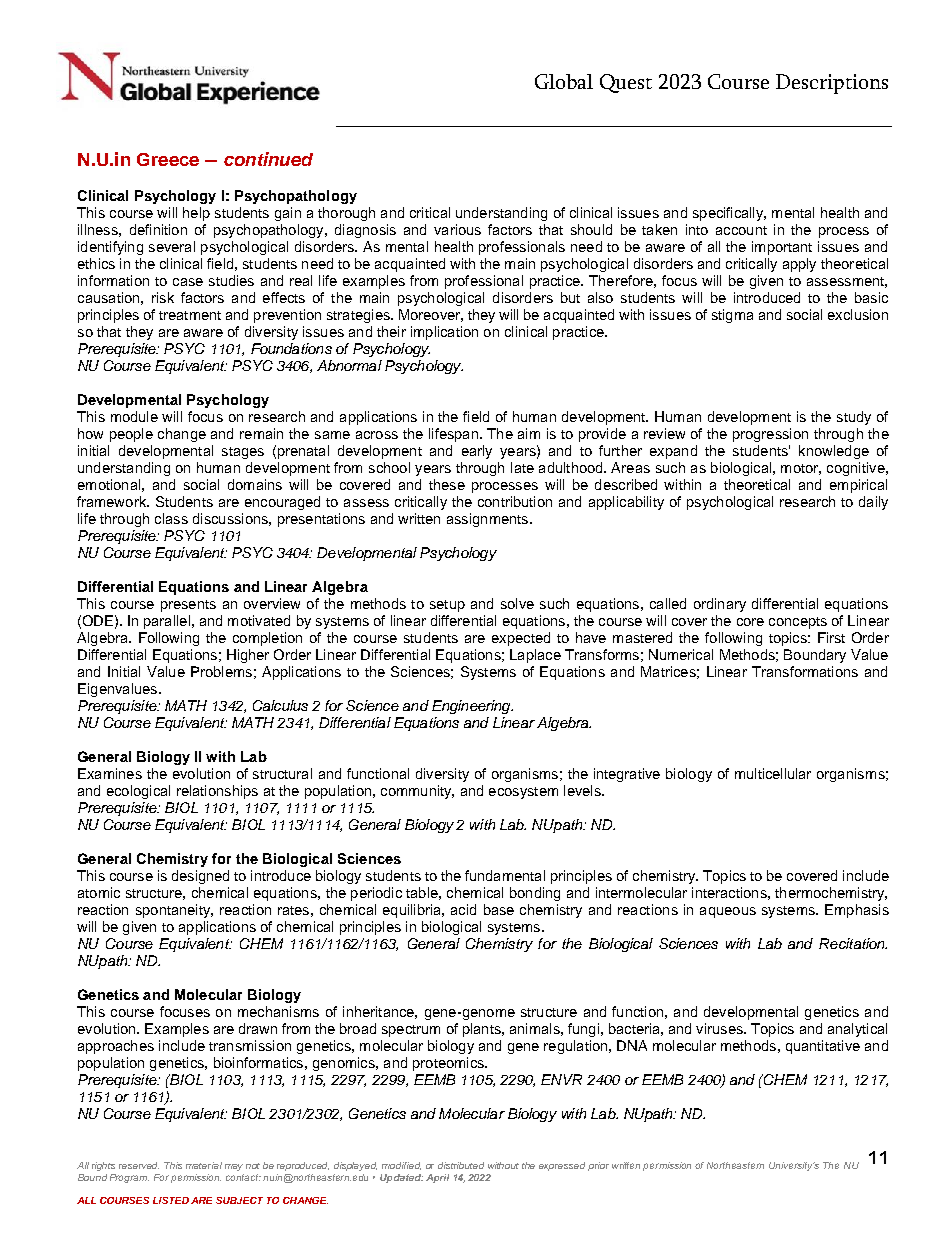  I want to click on Descriptions, so click(832, 84).
